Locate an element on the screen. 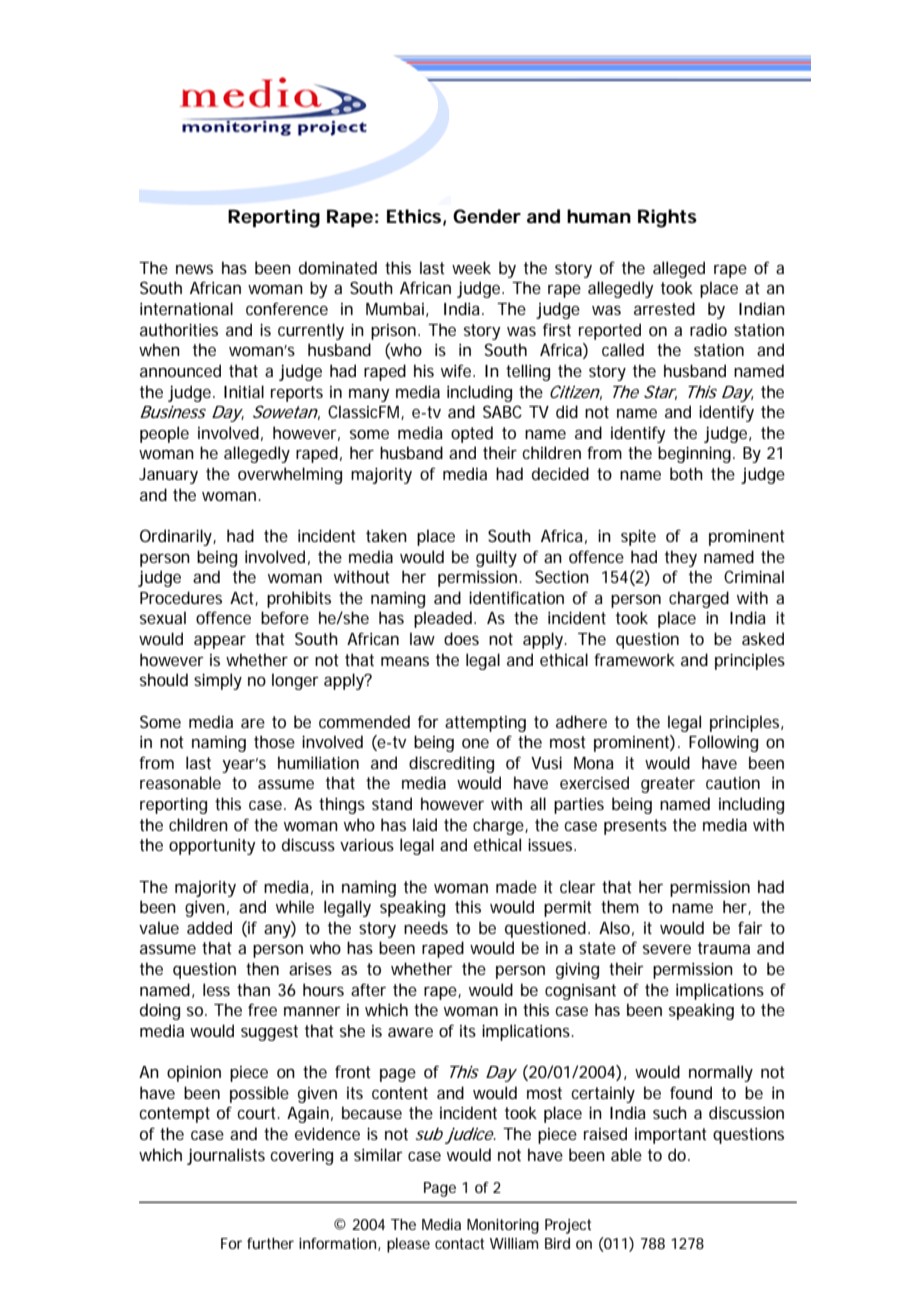 The width and height of the screenshot is (924, 1308). news is located at coordinates (194, 269).
